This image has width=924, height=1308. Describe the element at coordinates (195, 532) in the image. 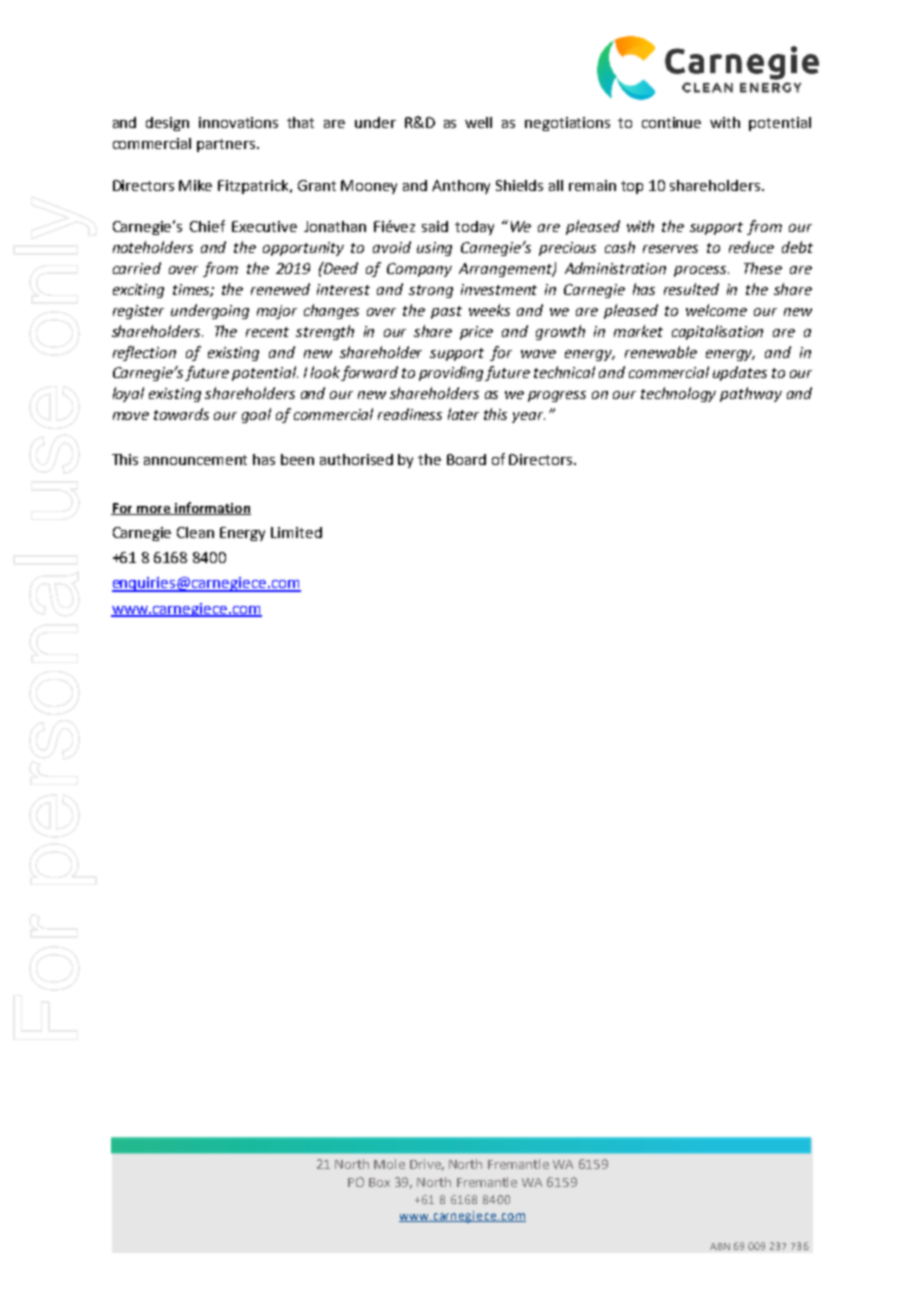

I see `Clean` at that location.
